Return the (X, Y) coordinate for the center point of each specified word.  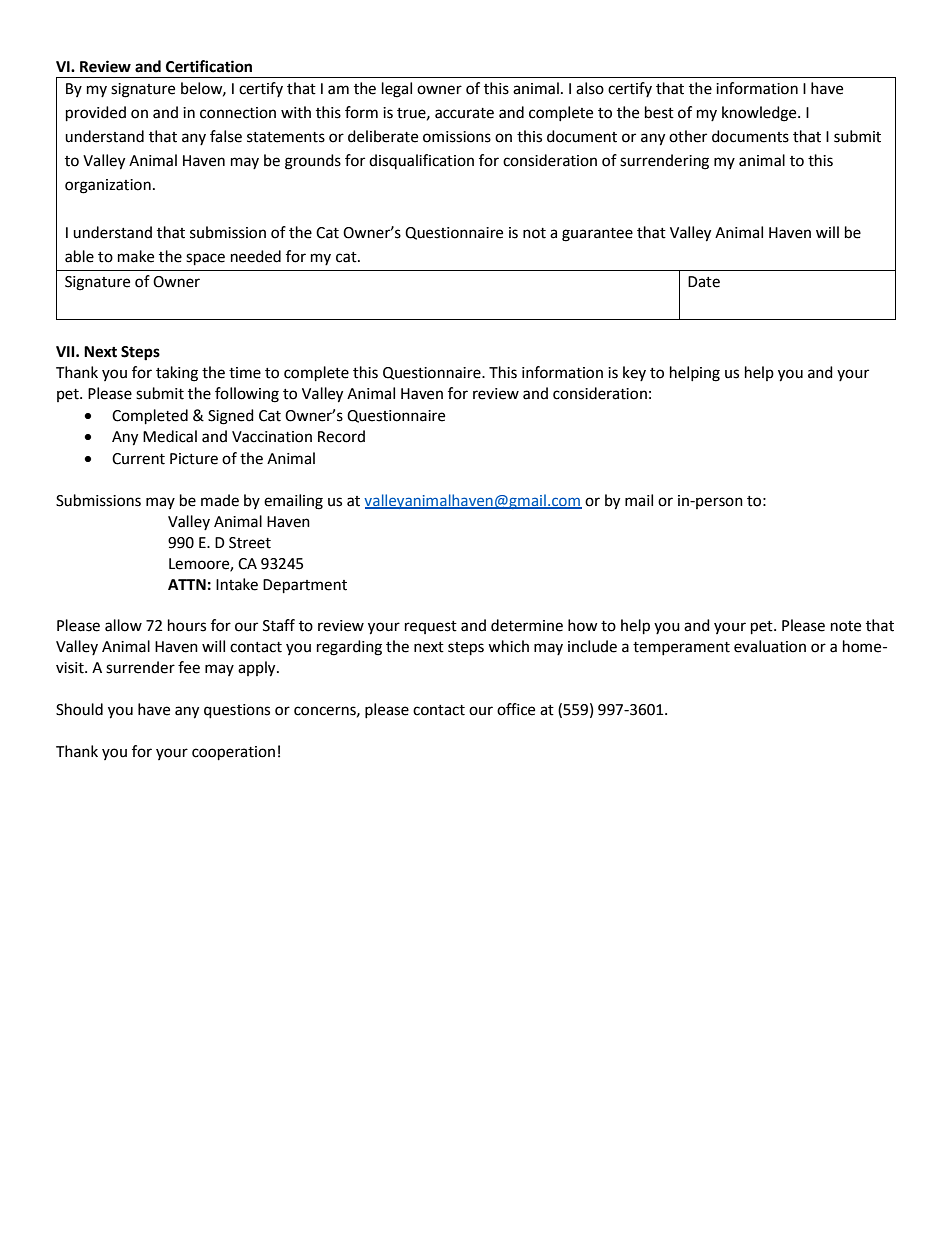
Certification (209, 66)
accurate (464, 113)
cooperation (233, 753)
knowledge (760, 114)
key (634, 373)
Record (341, 436)
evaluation (770, 646)
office (516, 709)
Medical (170, 436)
